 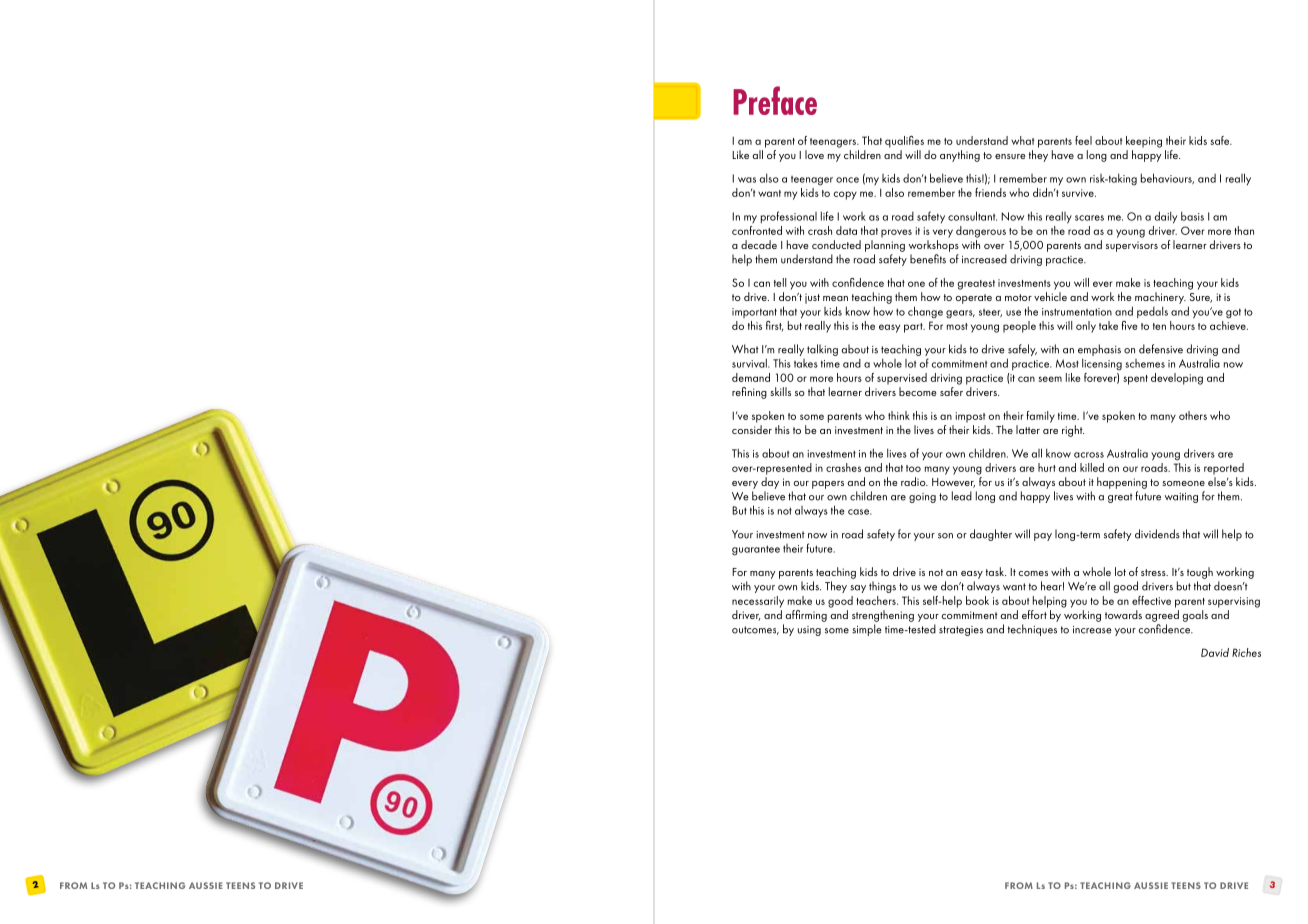 I want to click on dangerous, so click(x=981, y=232).
